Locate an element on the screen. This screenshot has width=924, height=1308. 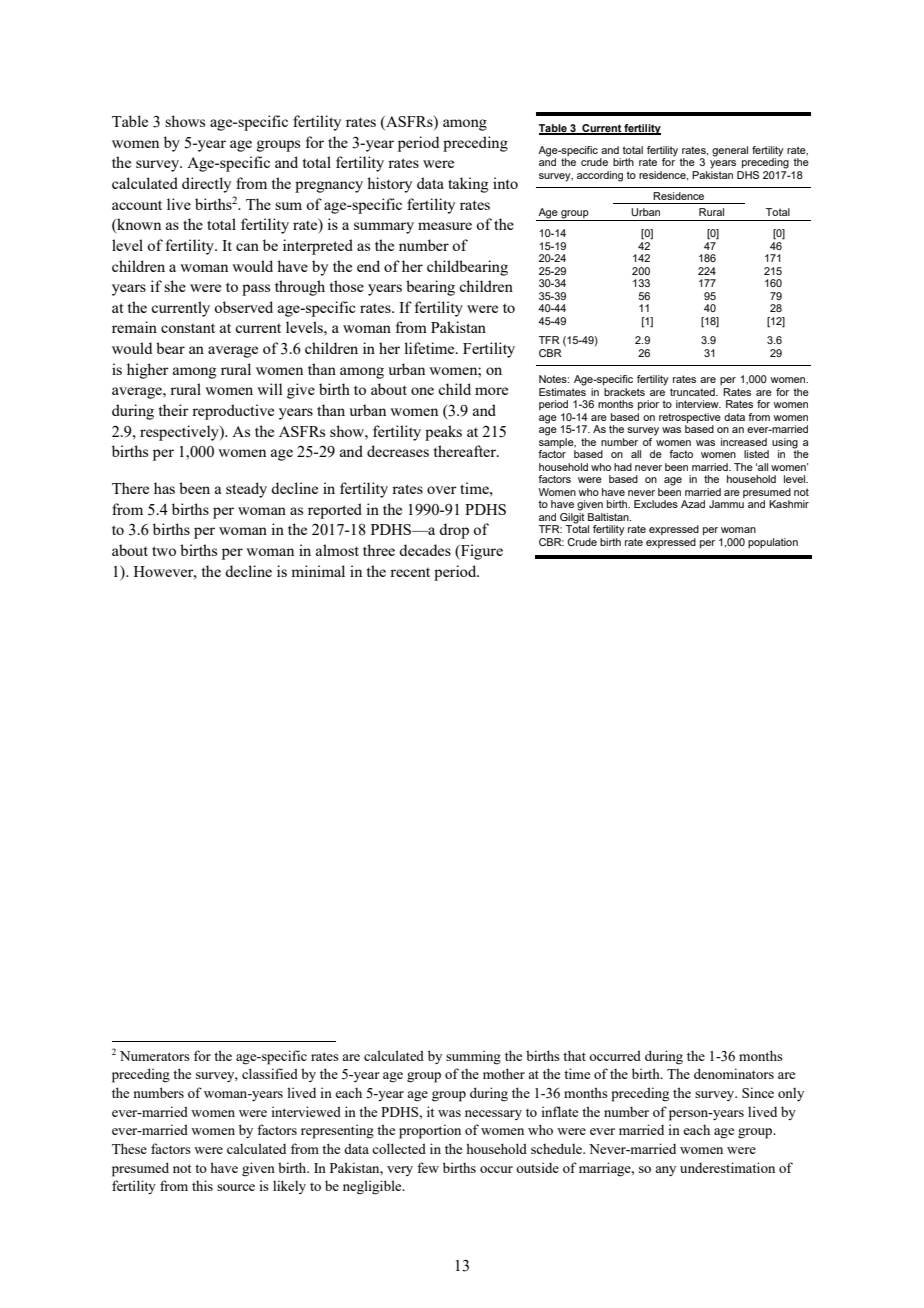
general is located at coordinates (730, 151).
